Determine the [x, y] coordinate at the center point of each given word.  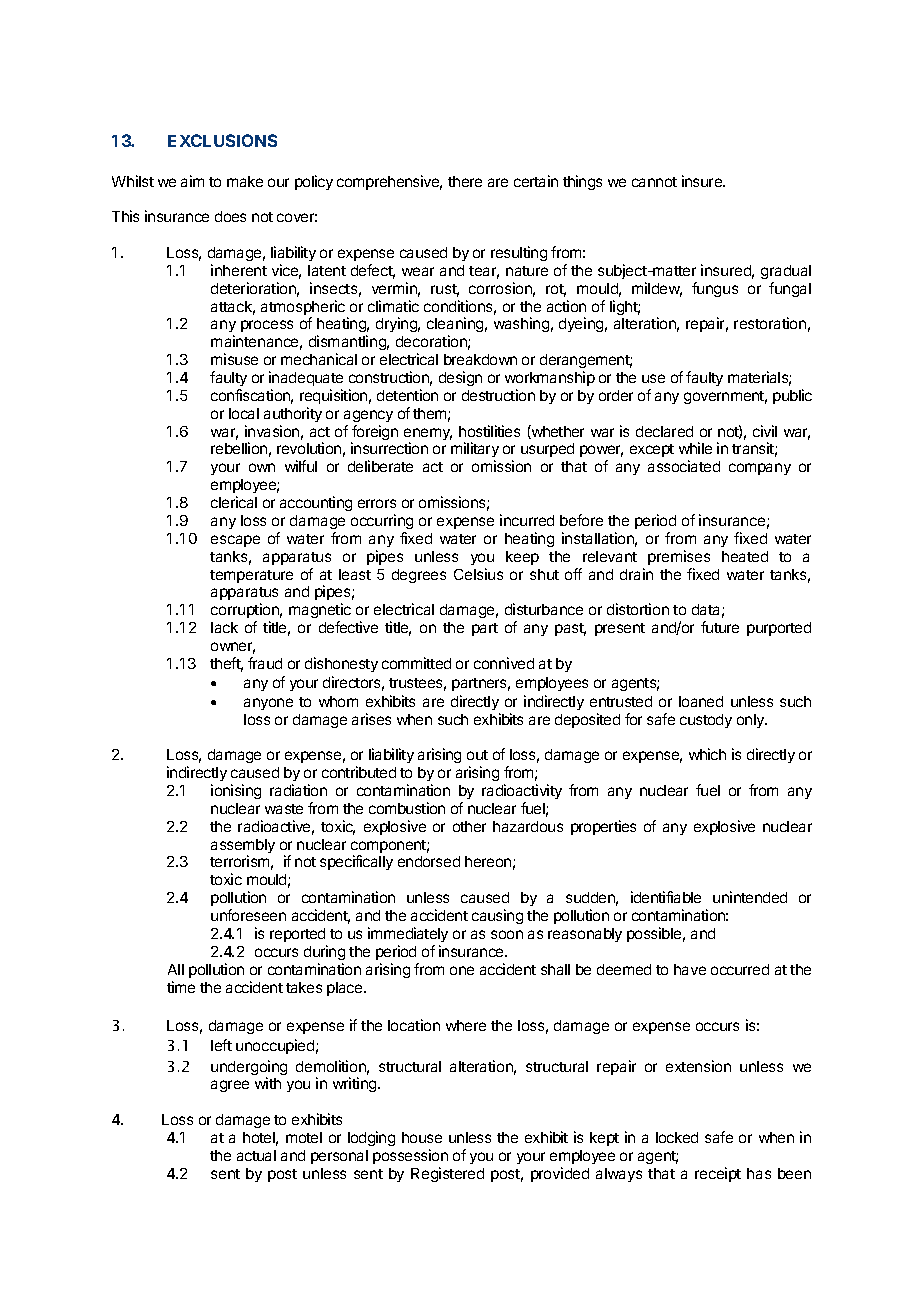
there [465, 181]
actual [256, 1155]
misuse [234, 359]
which [707, 754]
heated [745, 556]
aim [192, 181]
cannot [654, 182]
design [460, 378]
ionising [236, 791]
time [181, 987]
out [477, 755]
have [690, 969]
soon [507, 934]
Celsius [478, 574]
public [792, 396]
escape [235, 541]
